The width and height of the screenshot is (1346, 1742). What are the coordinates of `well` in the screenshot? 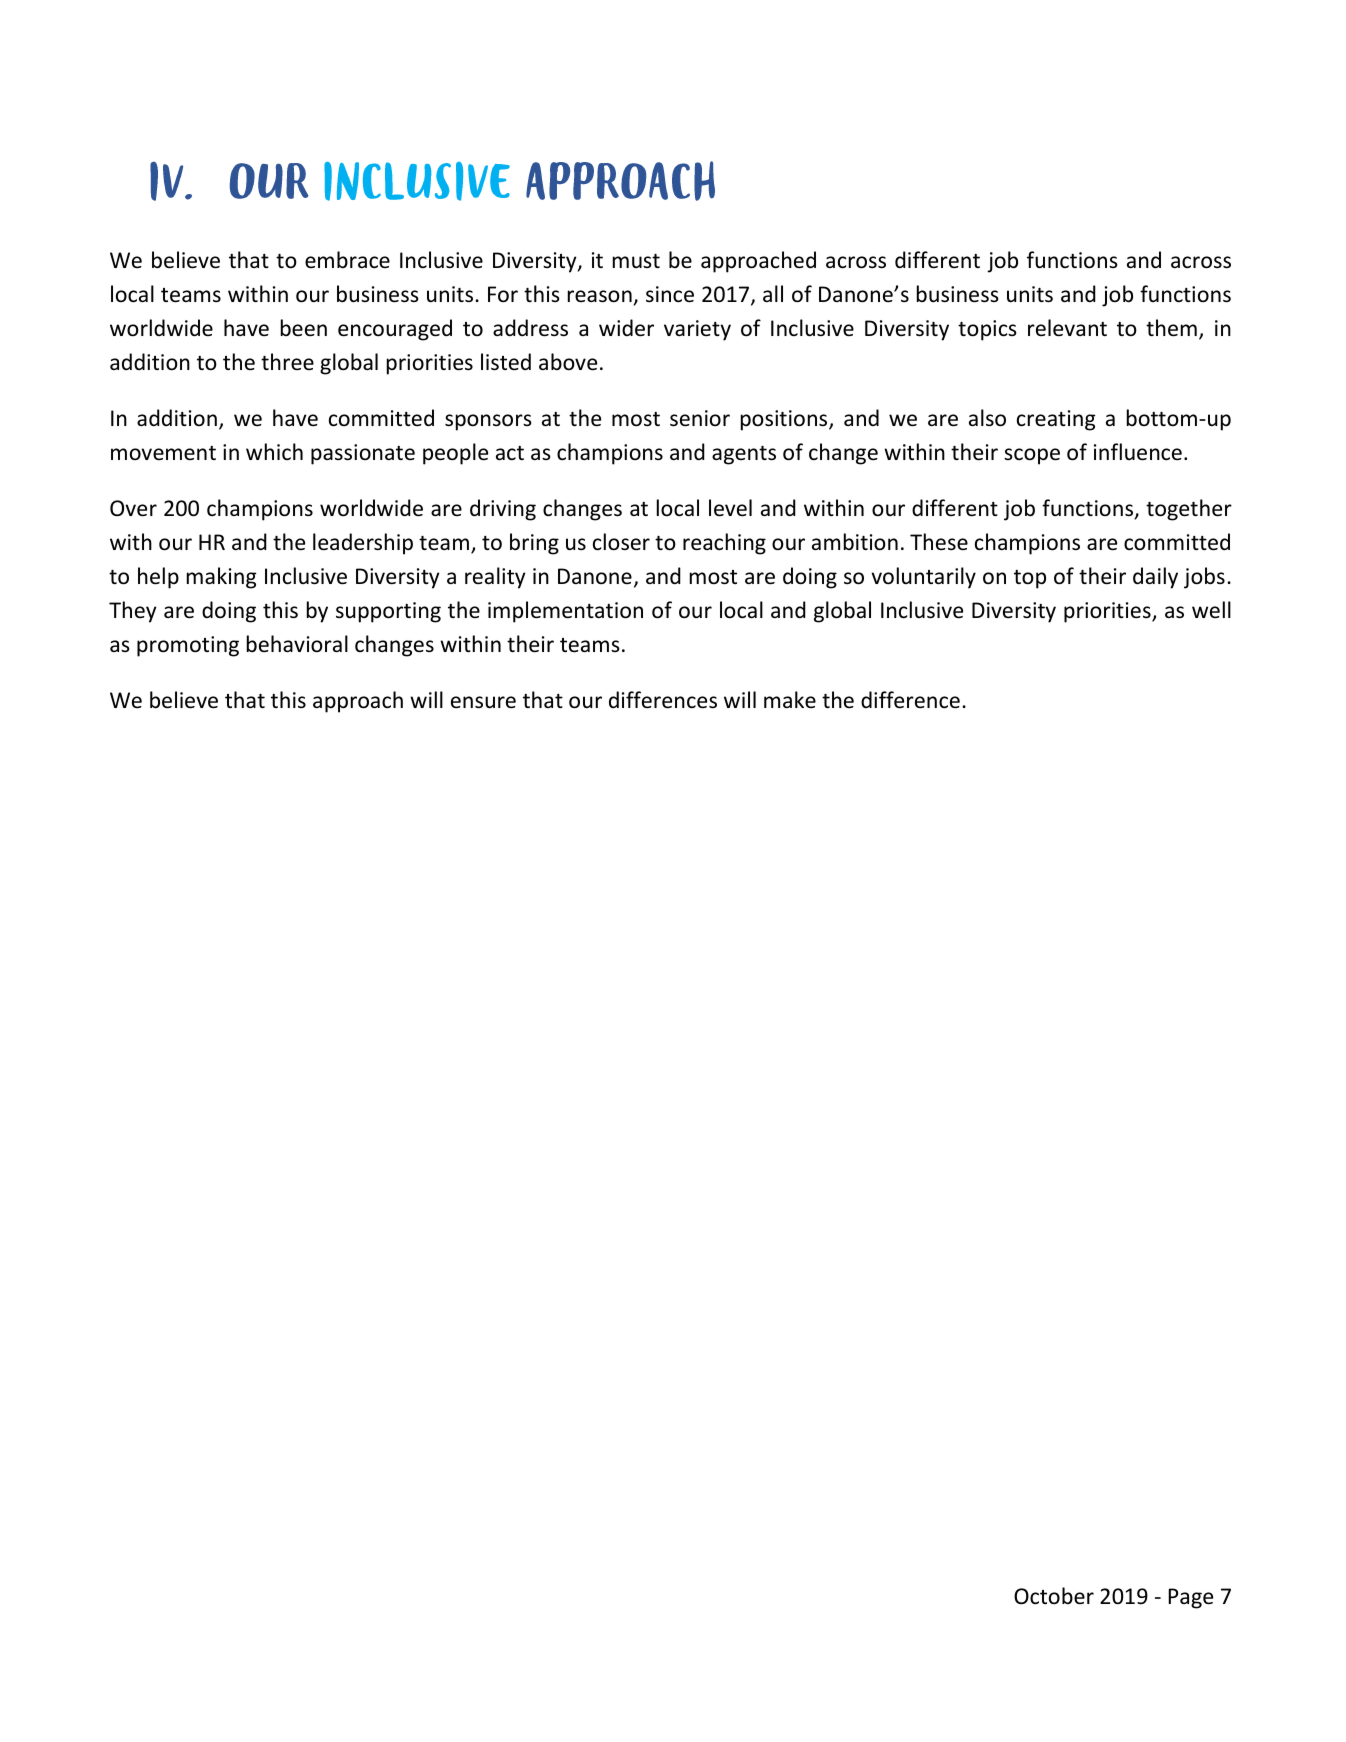 It's located at (1211, 610).
